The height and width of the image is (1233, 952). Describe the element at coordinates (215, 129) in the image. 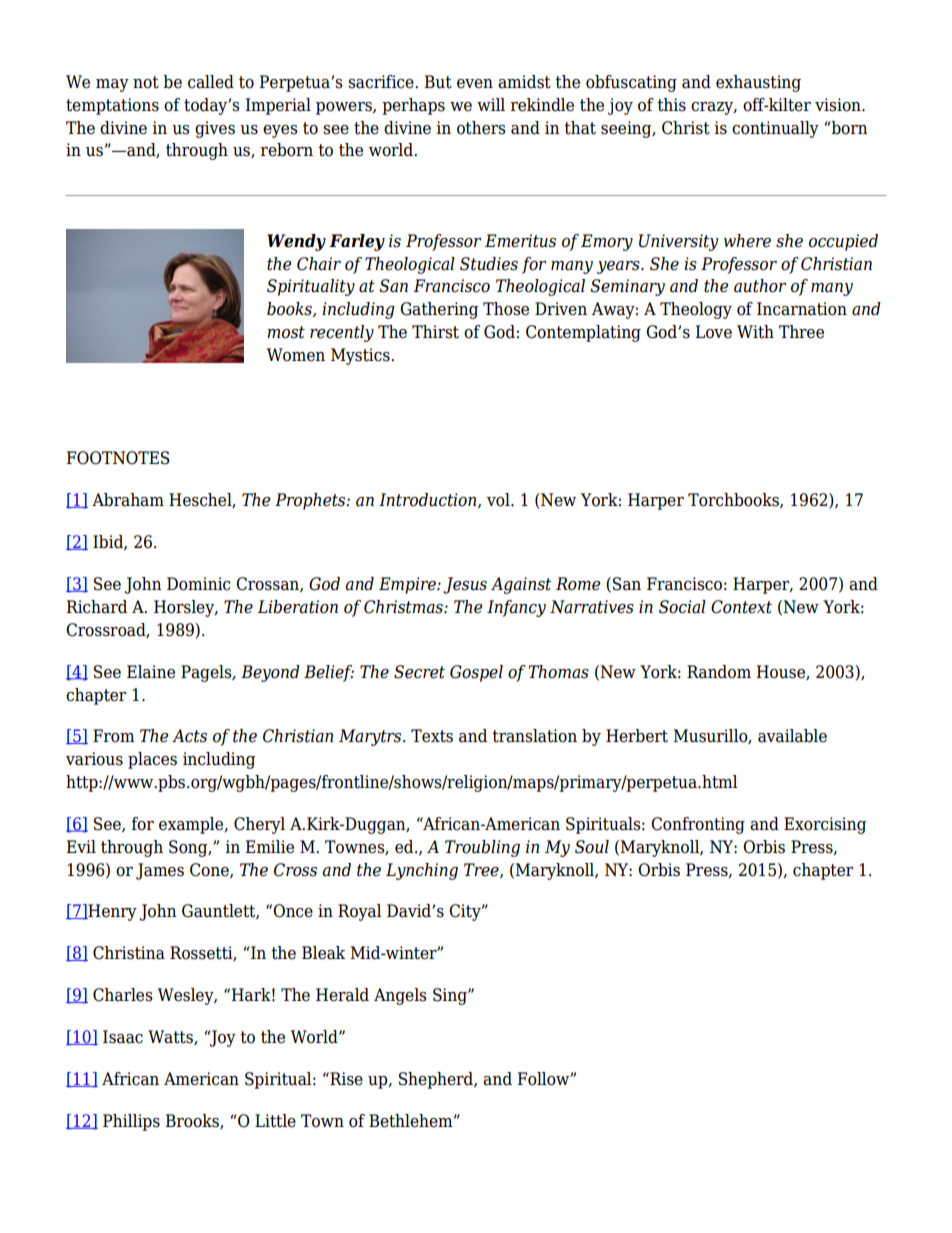

I see `gives` at that location.
